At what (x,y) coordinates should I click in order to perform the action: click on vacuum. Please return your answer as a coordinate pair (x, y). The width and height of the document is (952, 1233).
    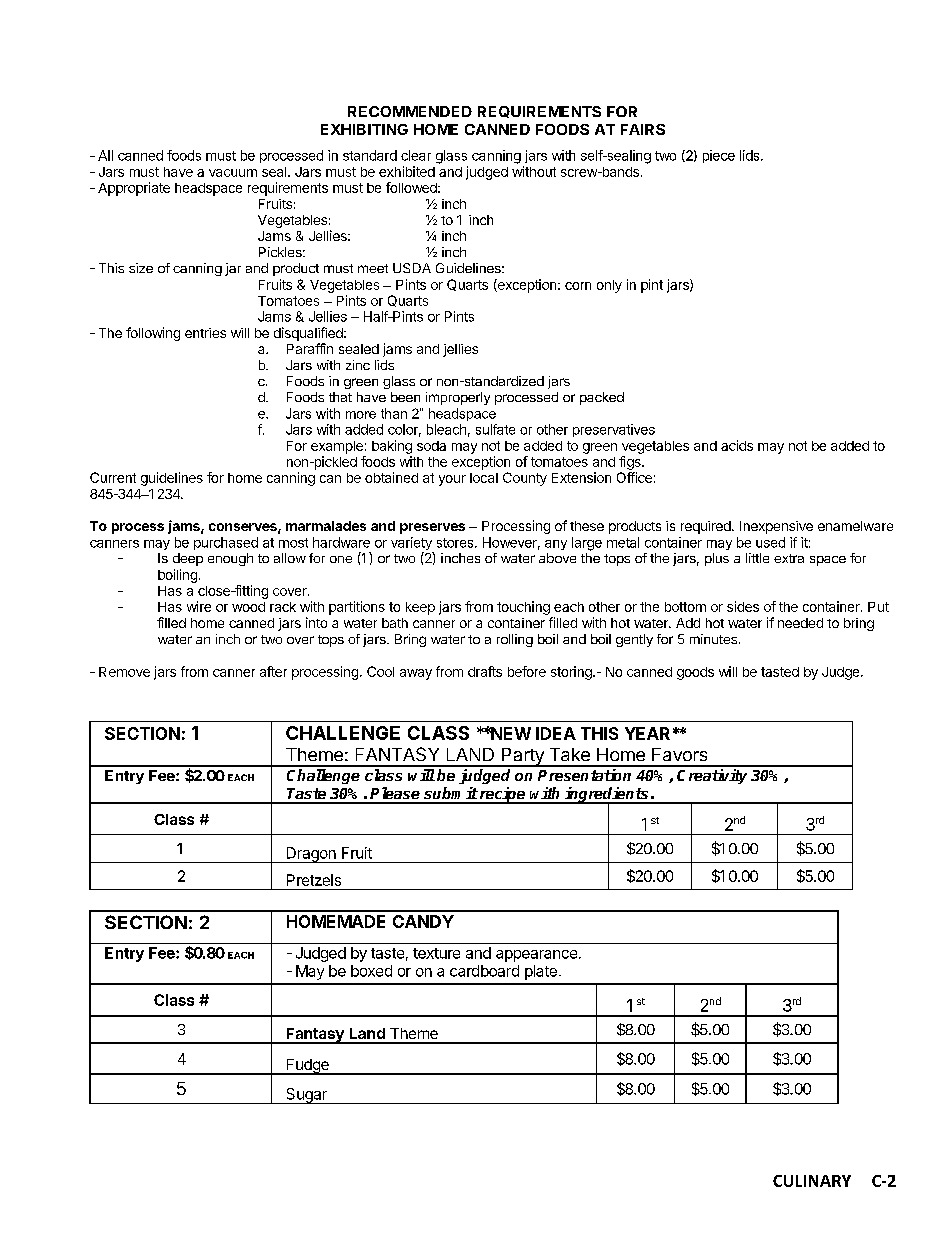
    Looking at the image, I should click on (233, 173).
